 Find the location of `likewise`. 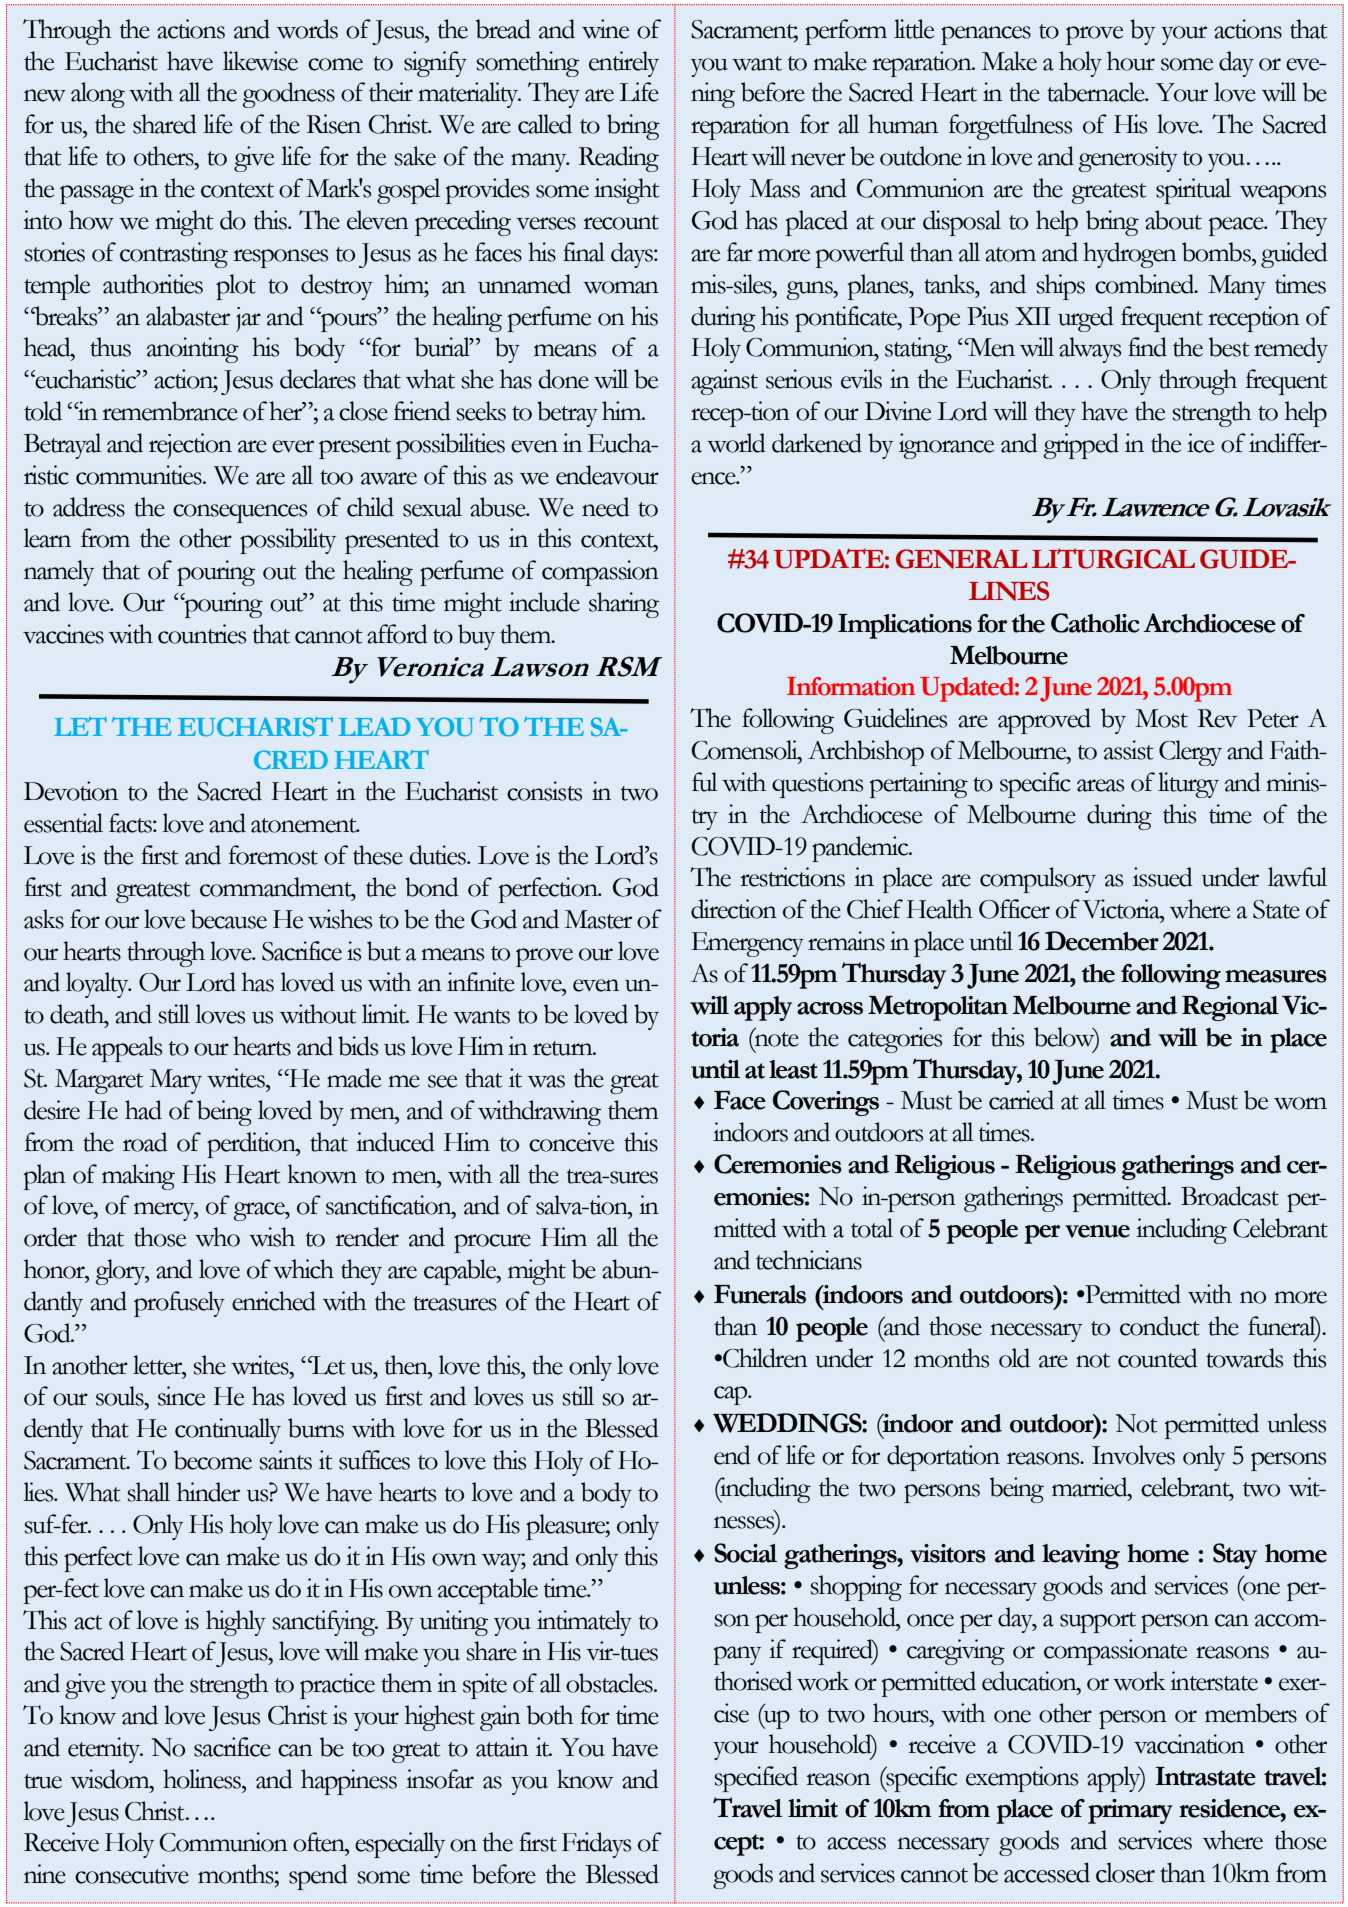

likewise is located at coordinates (260, 61).
